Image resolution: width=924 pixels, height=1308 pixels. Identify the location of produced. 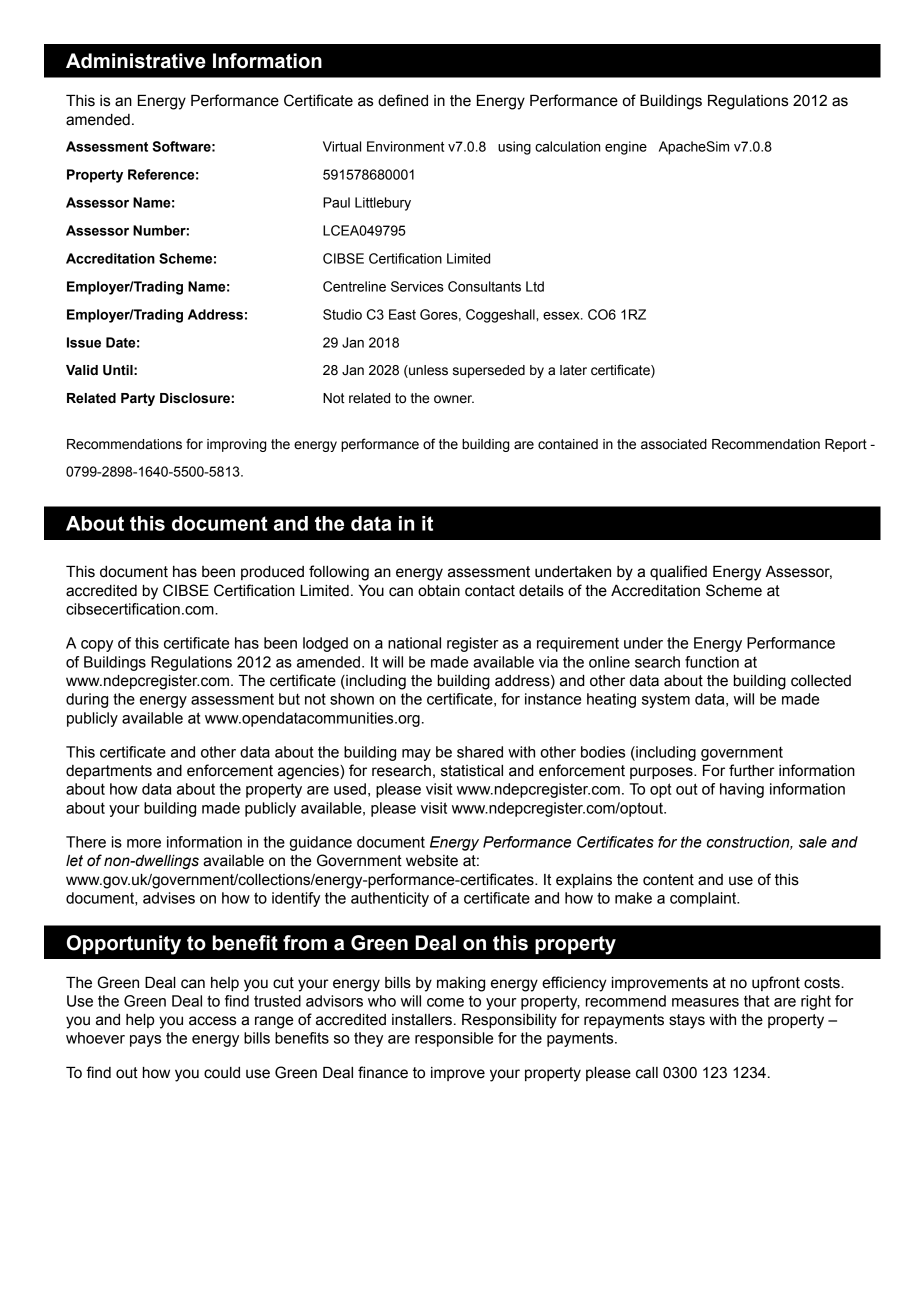
(272, 573).
